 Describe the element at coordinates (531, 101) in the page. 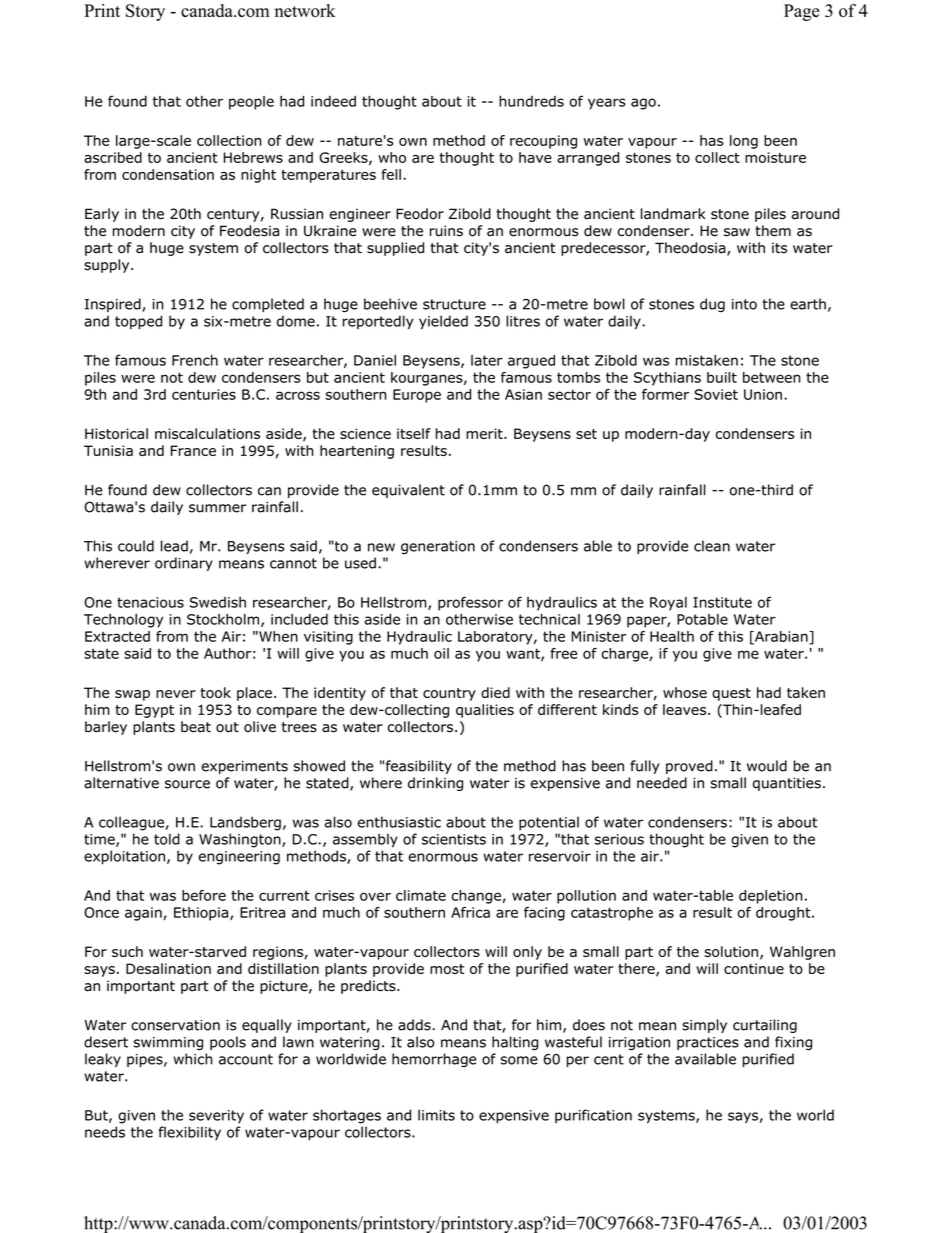

I see `hundreds` at that location.
